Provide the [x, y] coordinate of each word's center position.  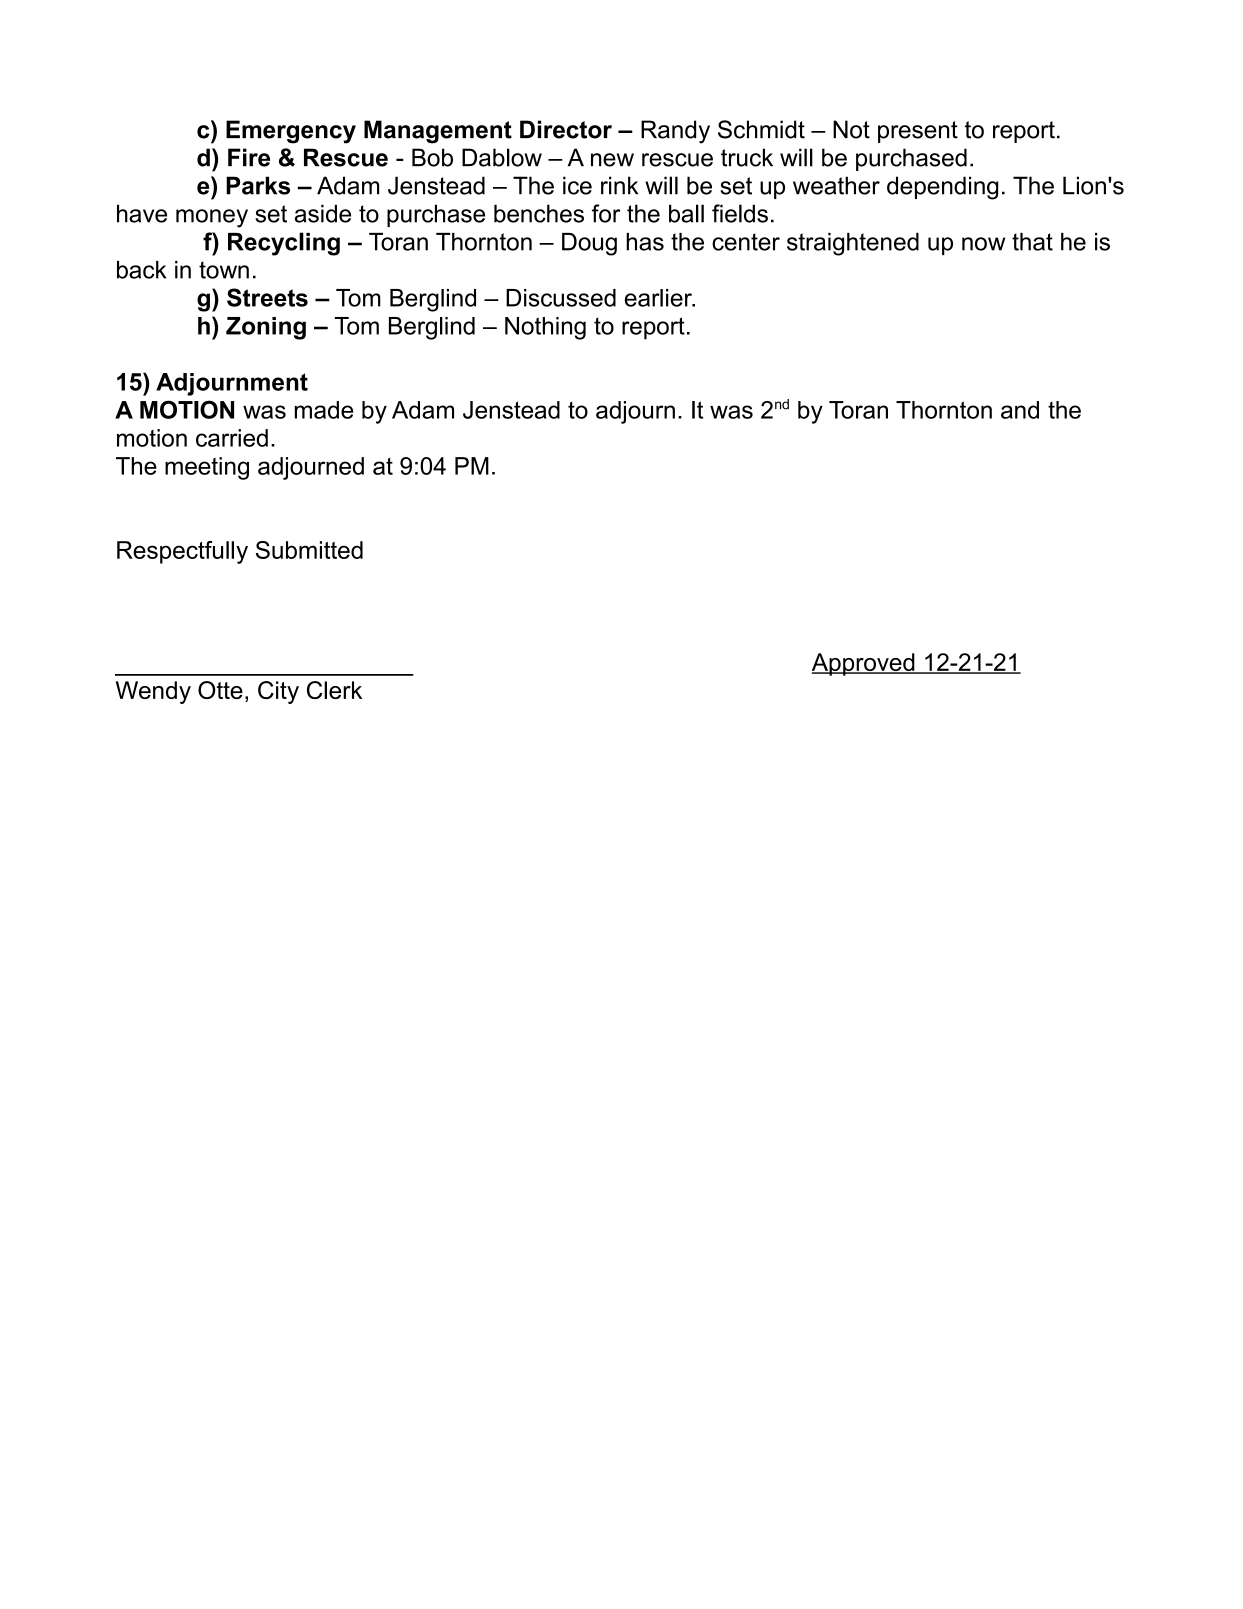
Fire [249, 157]
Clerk [334, 690]
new [612, 160]
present [918, 132]
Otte [220, 690]
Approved [864, 664]
